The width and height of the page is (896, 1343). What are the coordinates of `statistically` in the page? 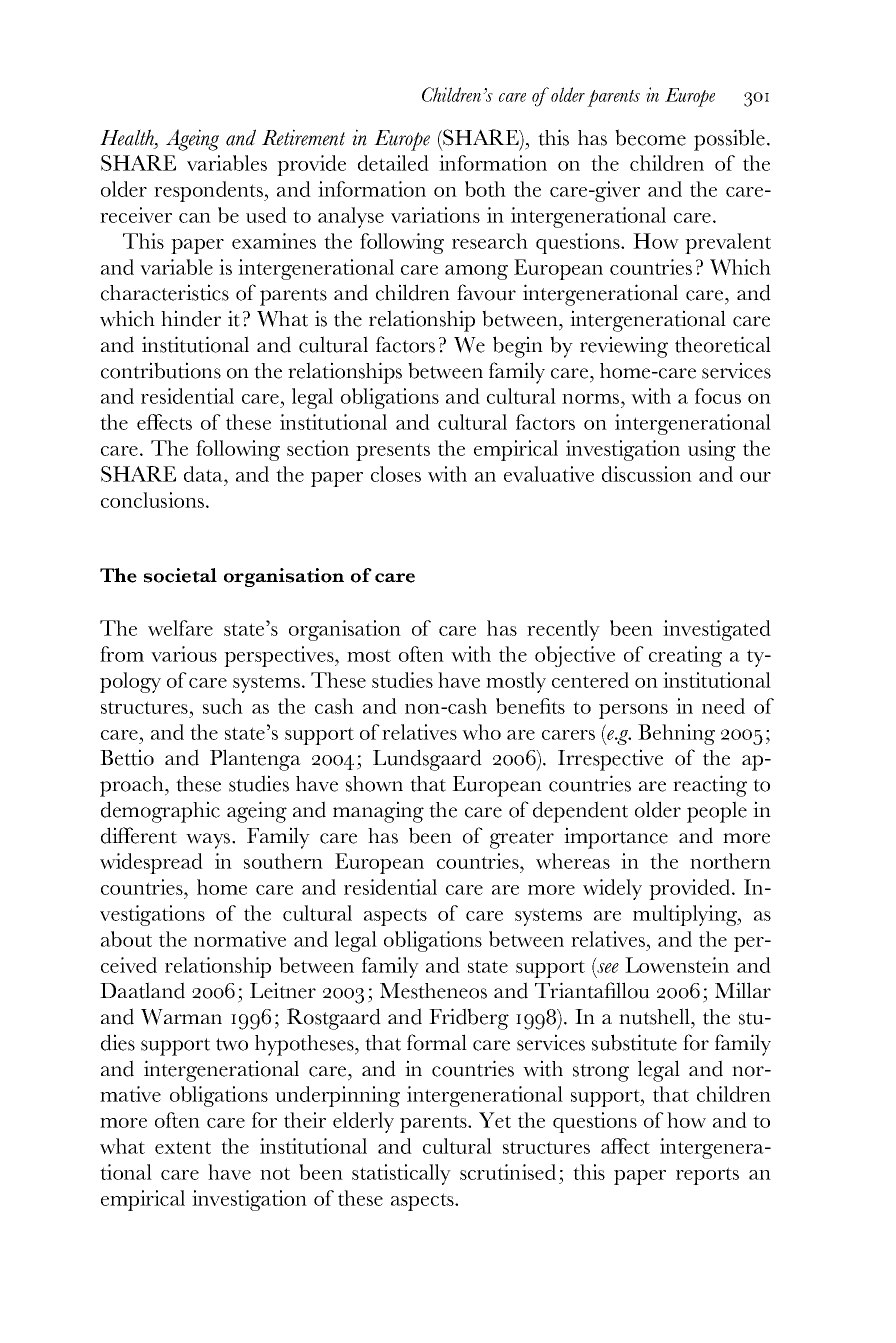 It's located at (401, 1174).
